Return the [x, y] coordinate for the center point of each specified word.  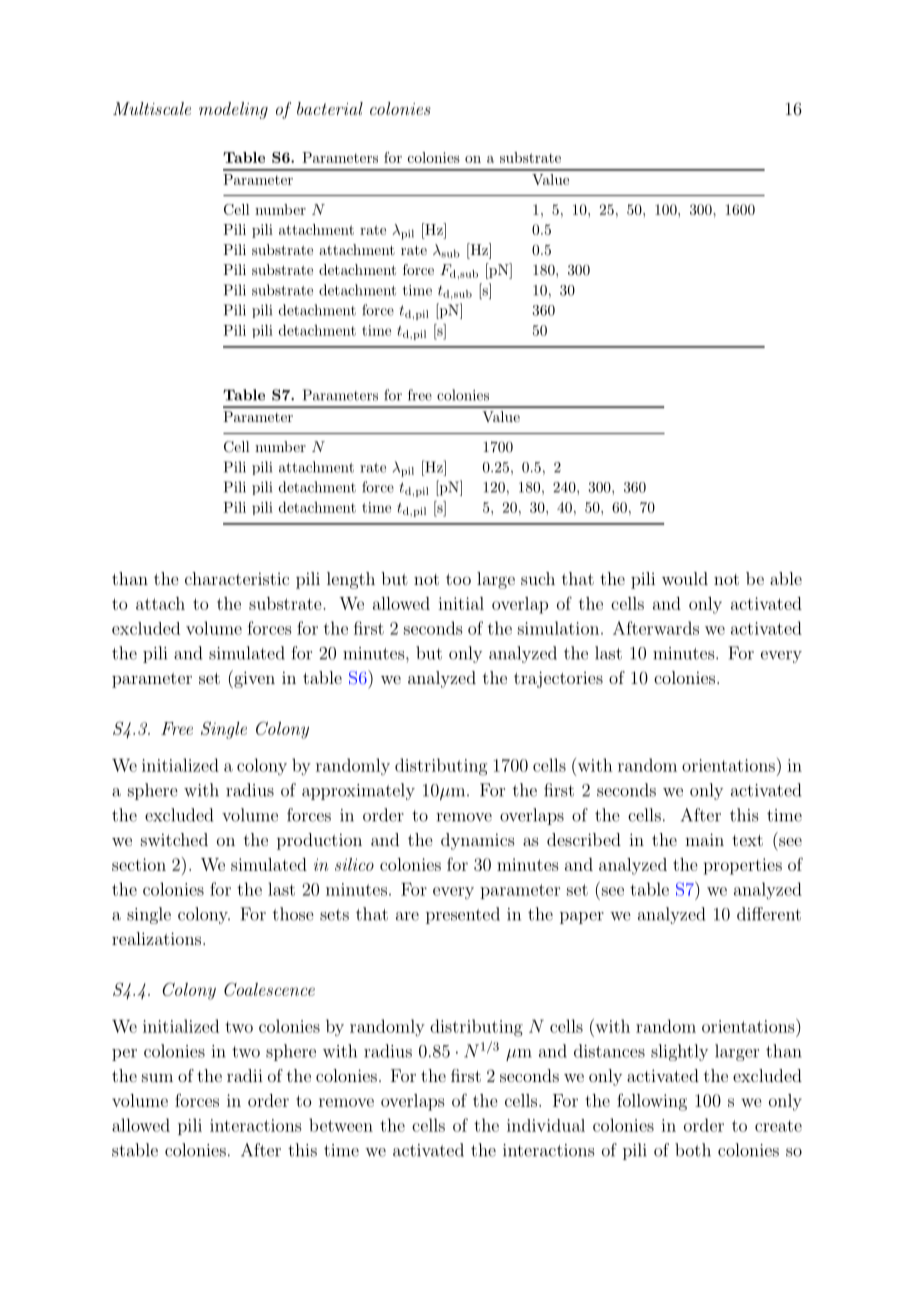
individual [546, 1125]
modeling [233, 110]
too [458, 579]
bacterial [330, 108]
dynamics [478, 841]
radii [245, 1075]
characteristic [237, 578]
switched [174, 839]
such [538, 578]
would [685, 578]
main [704, 839]
